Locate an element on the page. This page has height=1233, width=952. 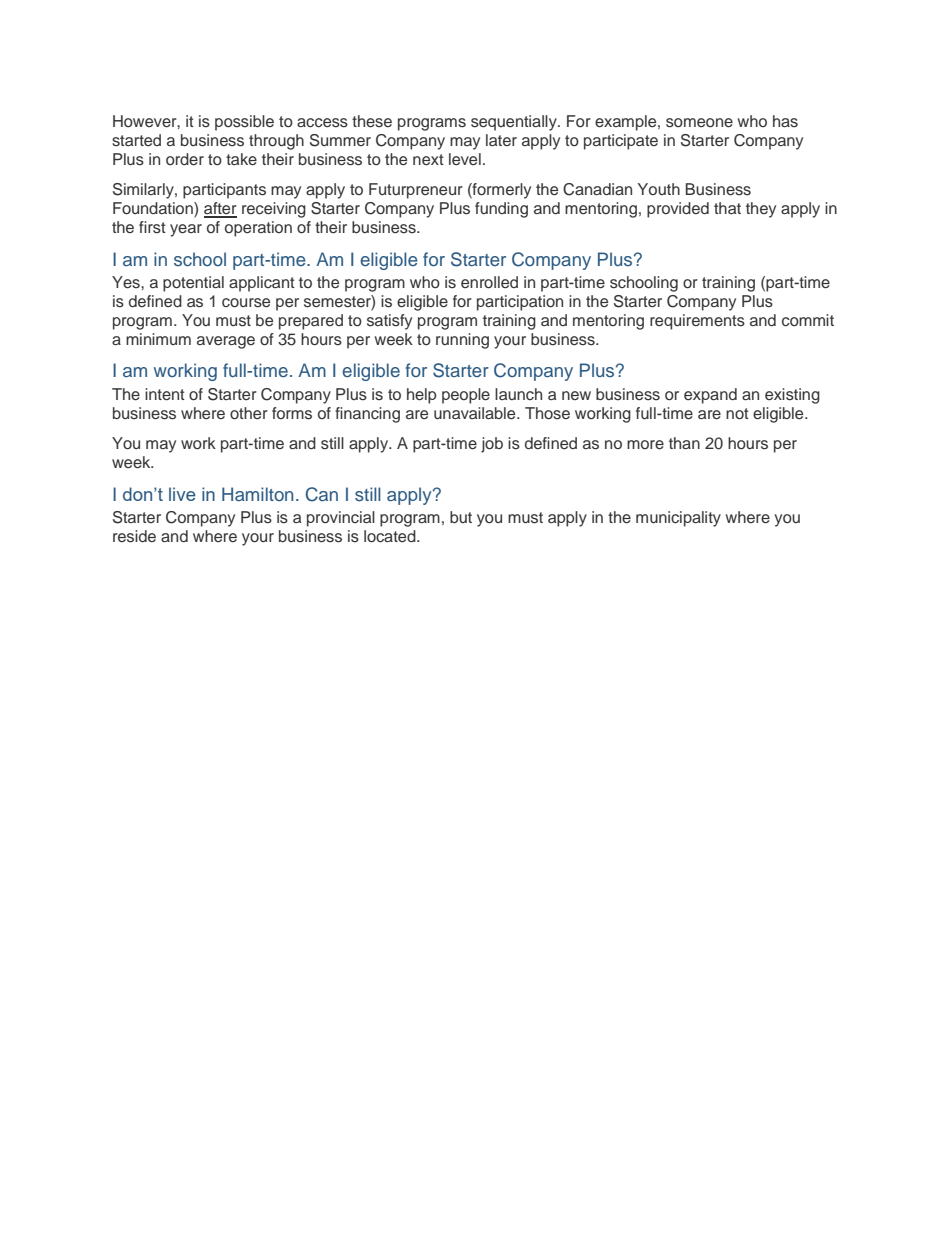
running is located at coordinates (462, 341).
